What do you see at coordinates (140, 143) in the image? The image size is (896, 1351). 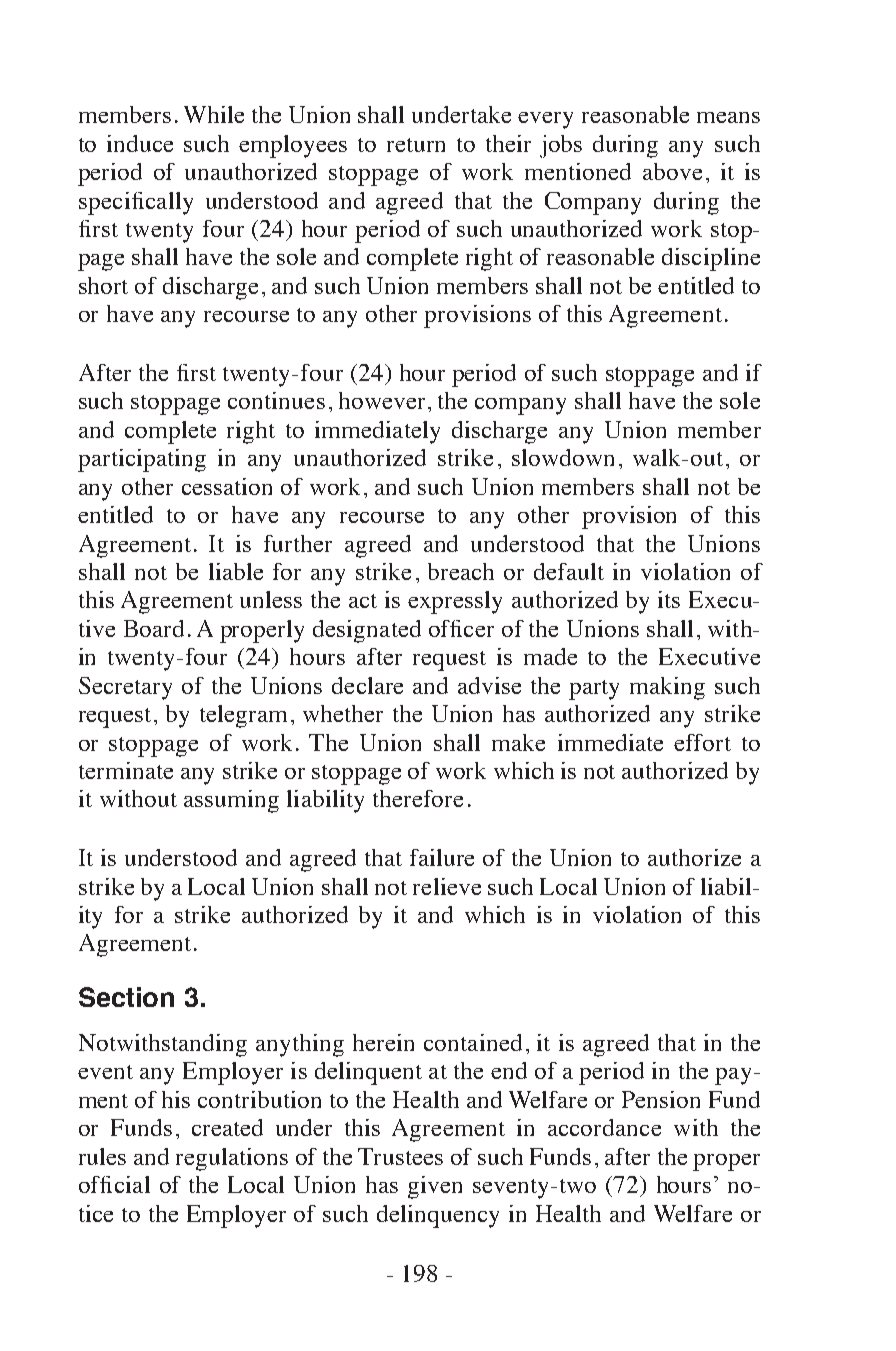 I see `induce` at bounding box center [140, 143].
